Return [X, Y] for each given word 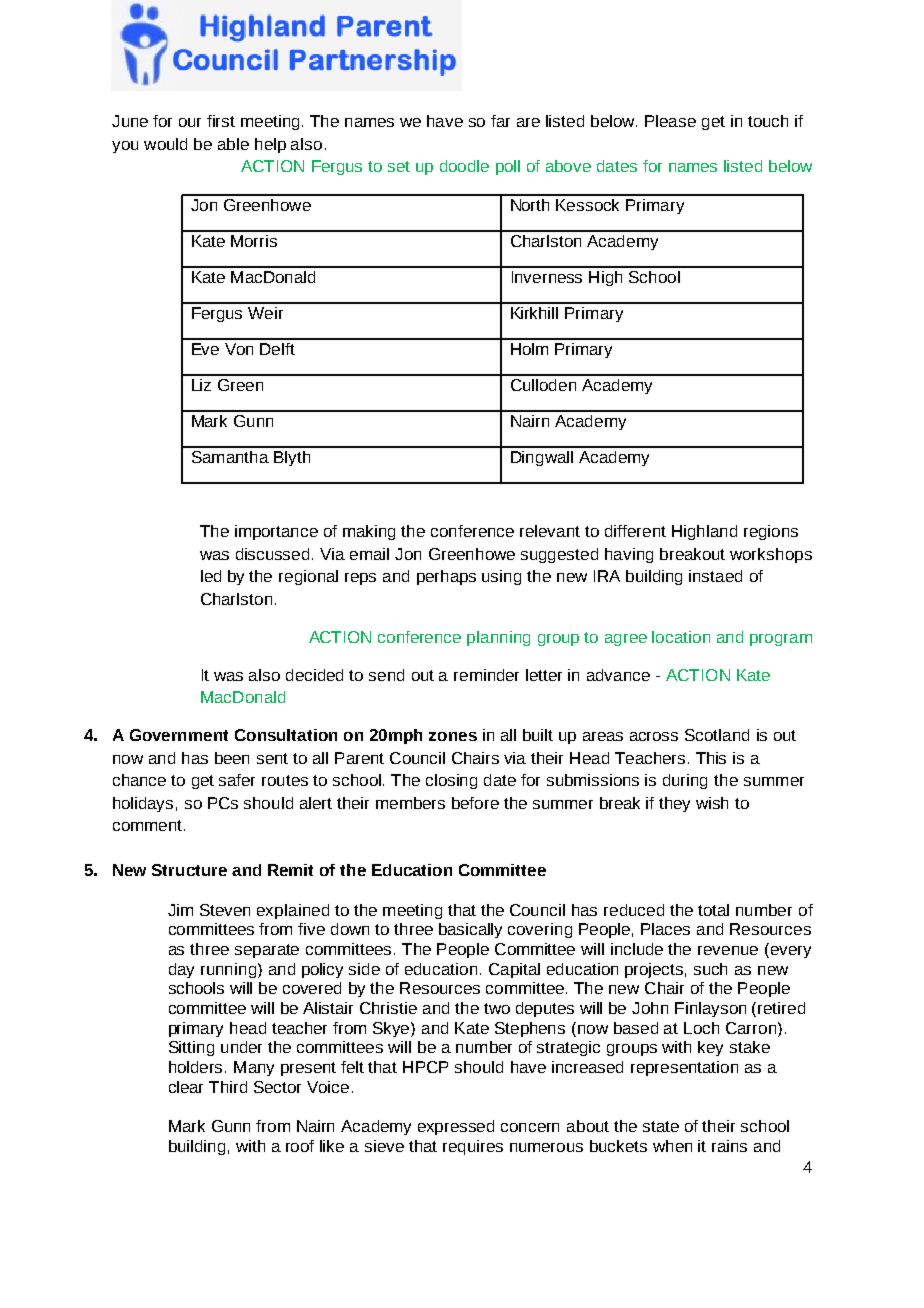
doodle [464, 166]
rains [729, 1146]
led [211, 576]
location [681, 637]
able [233, 144]
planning [498, 638]
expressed [456, 1127]
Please [670, 121]
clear [186, 1087]
